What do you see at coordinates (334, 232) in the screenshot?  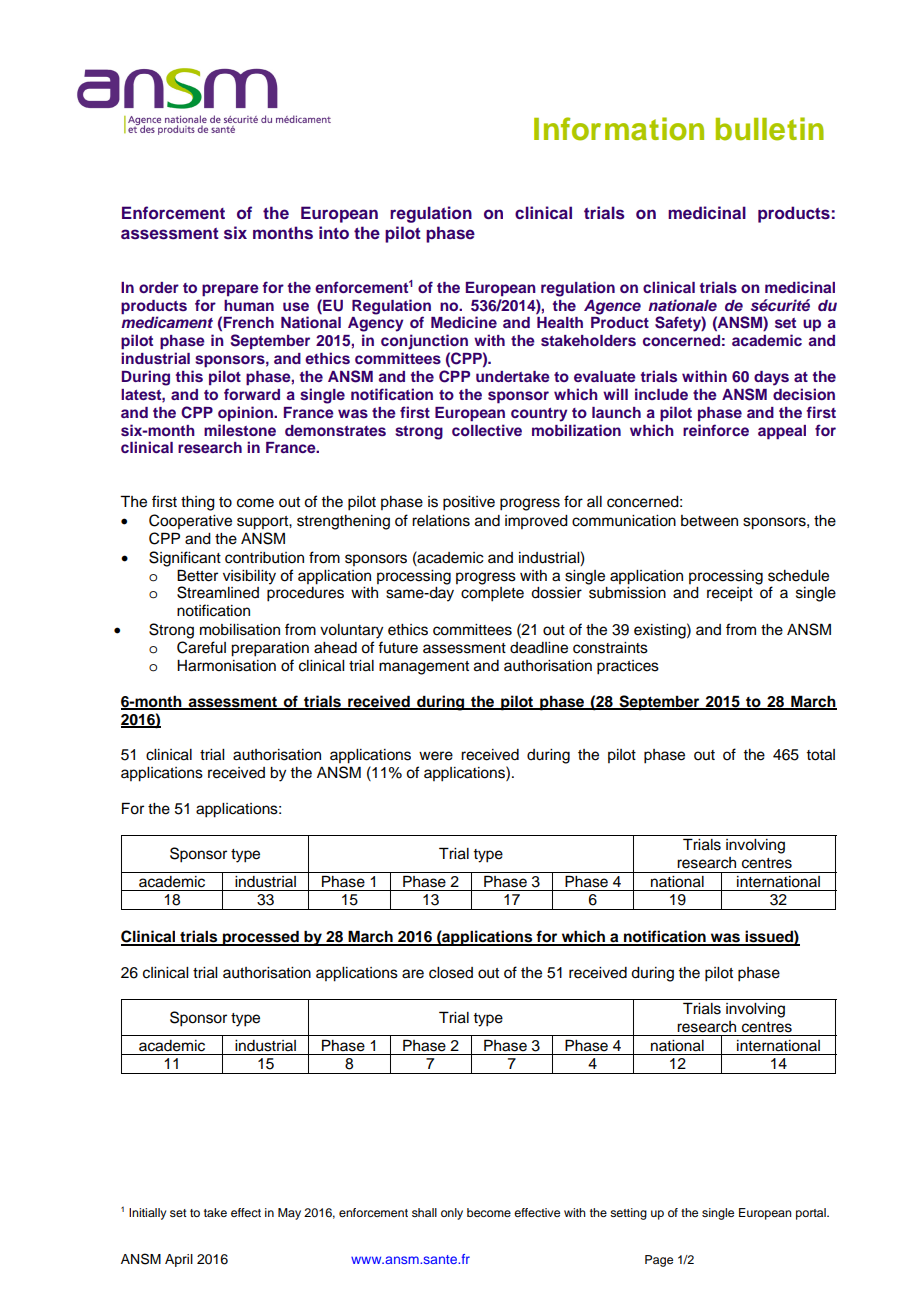 I see `into` at bounding box center [334, 232].
